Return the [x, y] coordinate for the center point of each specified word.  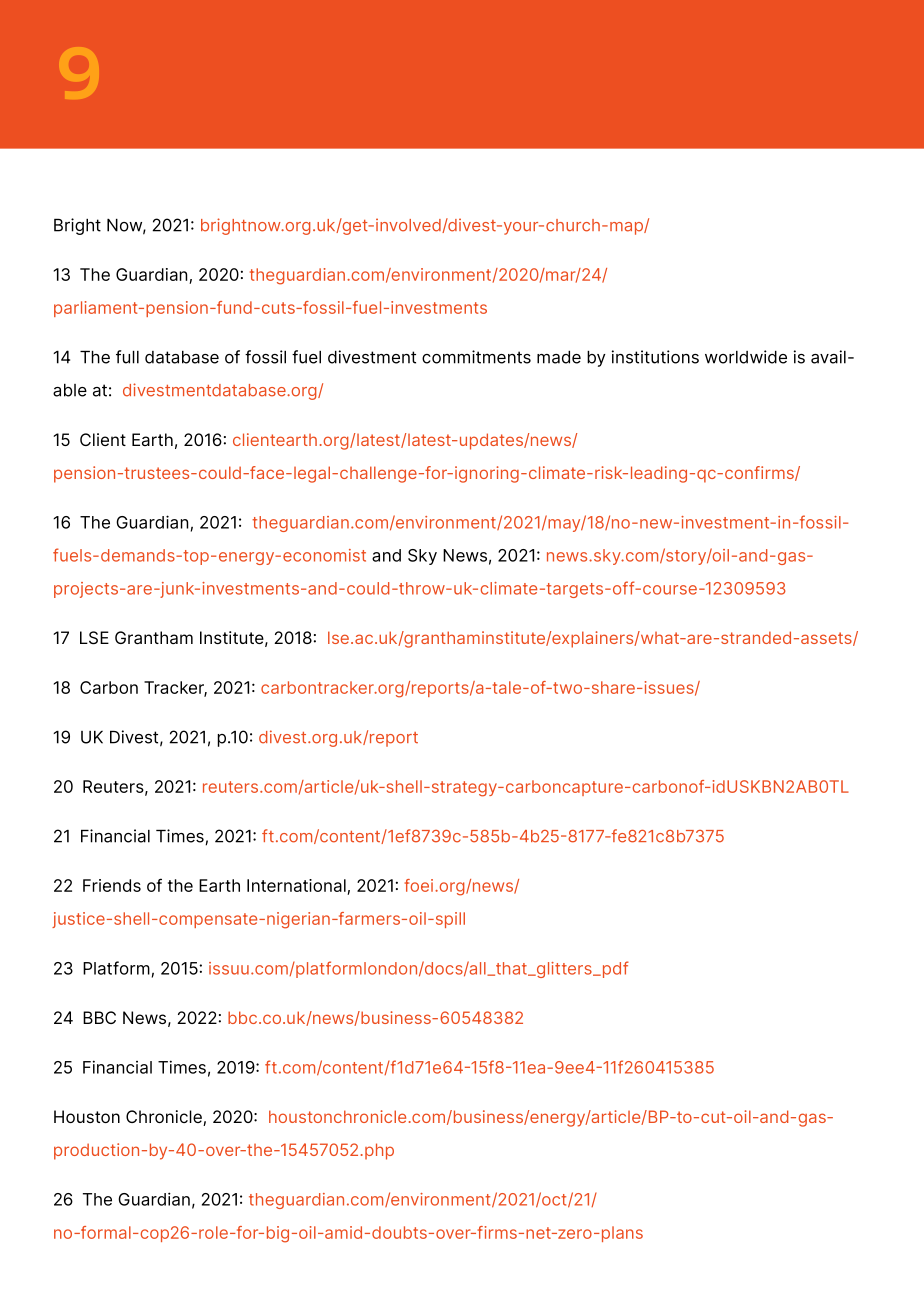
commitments [476, 357]
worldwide [746, 357]
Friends [112, 885]
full [127, 357]
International [297, 887]
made [559, 357]
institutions [655, 357]
